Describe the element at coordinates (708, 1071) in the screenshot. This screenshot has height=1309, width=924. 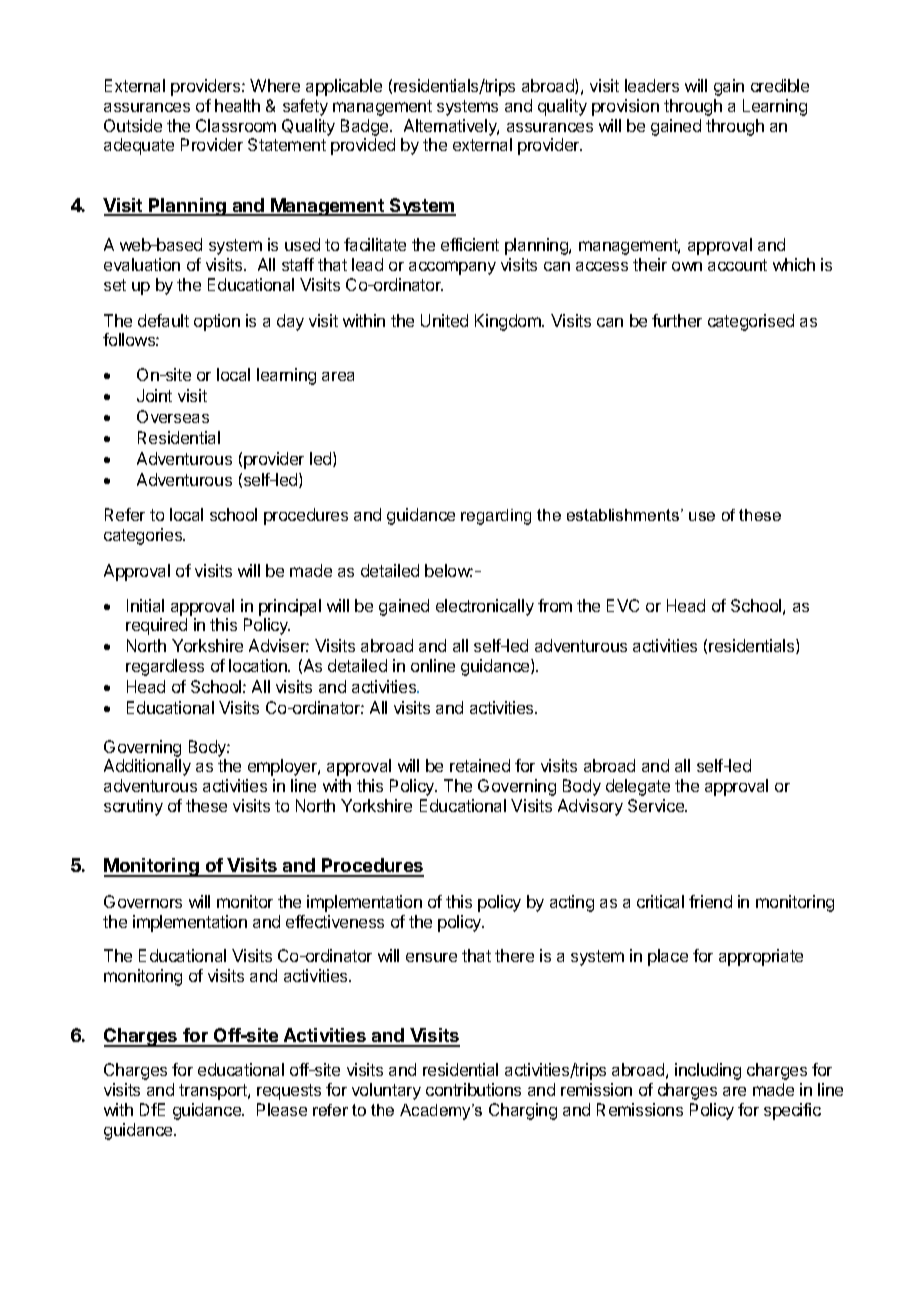
I see `including` at that location.
